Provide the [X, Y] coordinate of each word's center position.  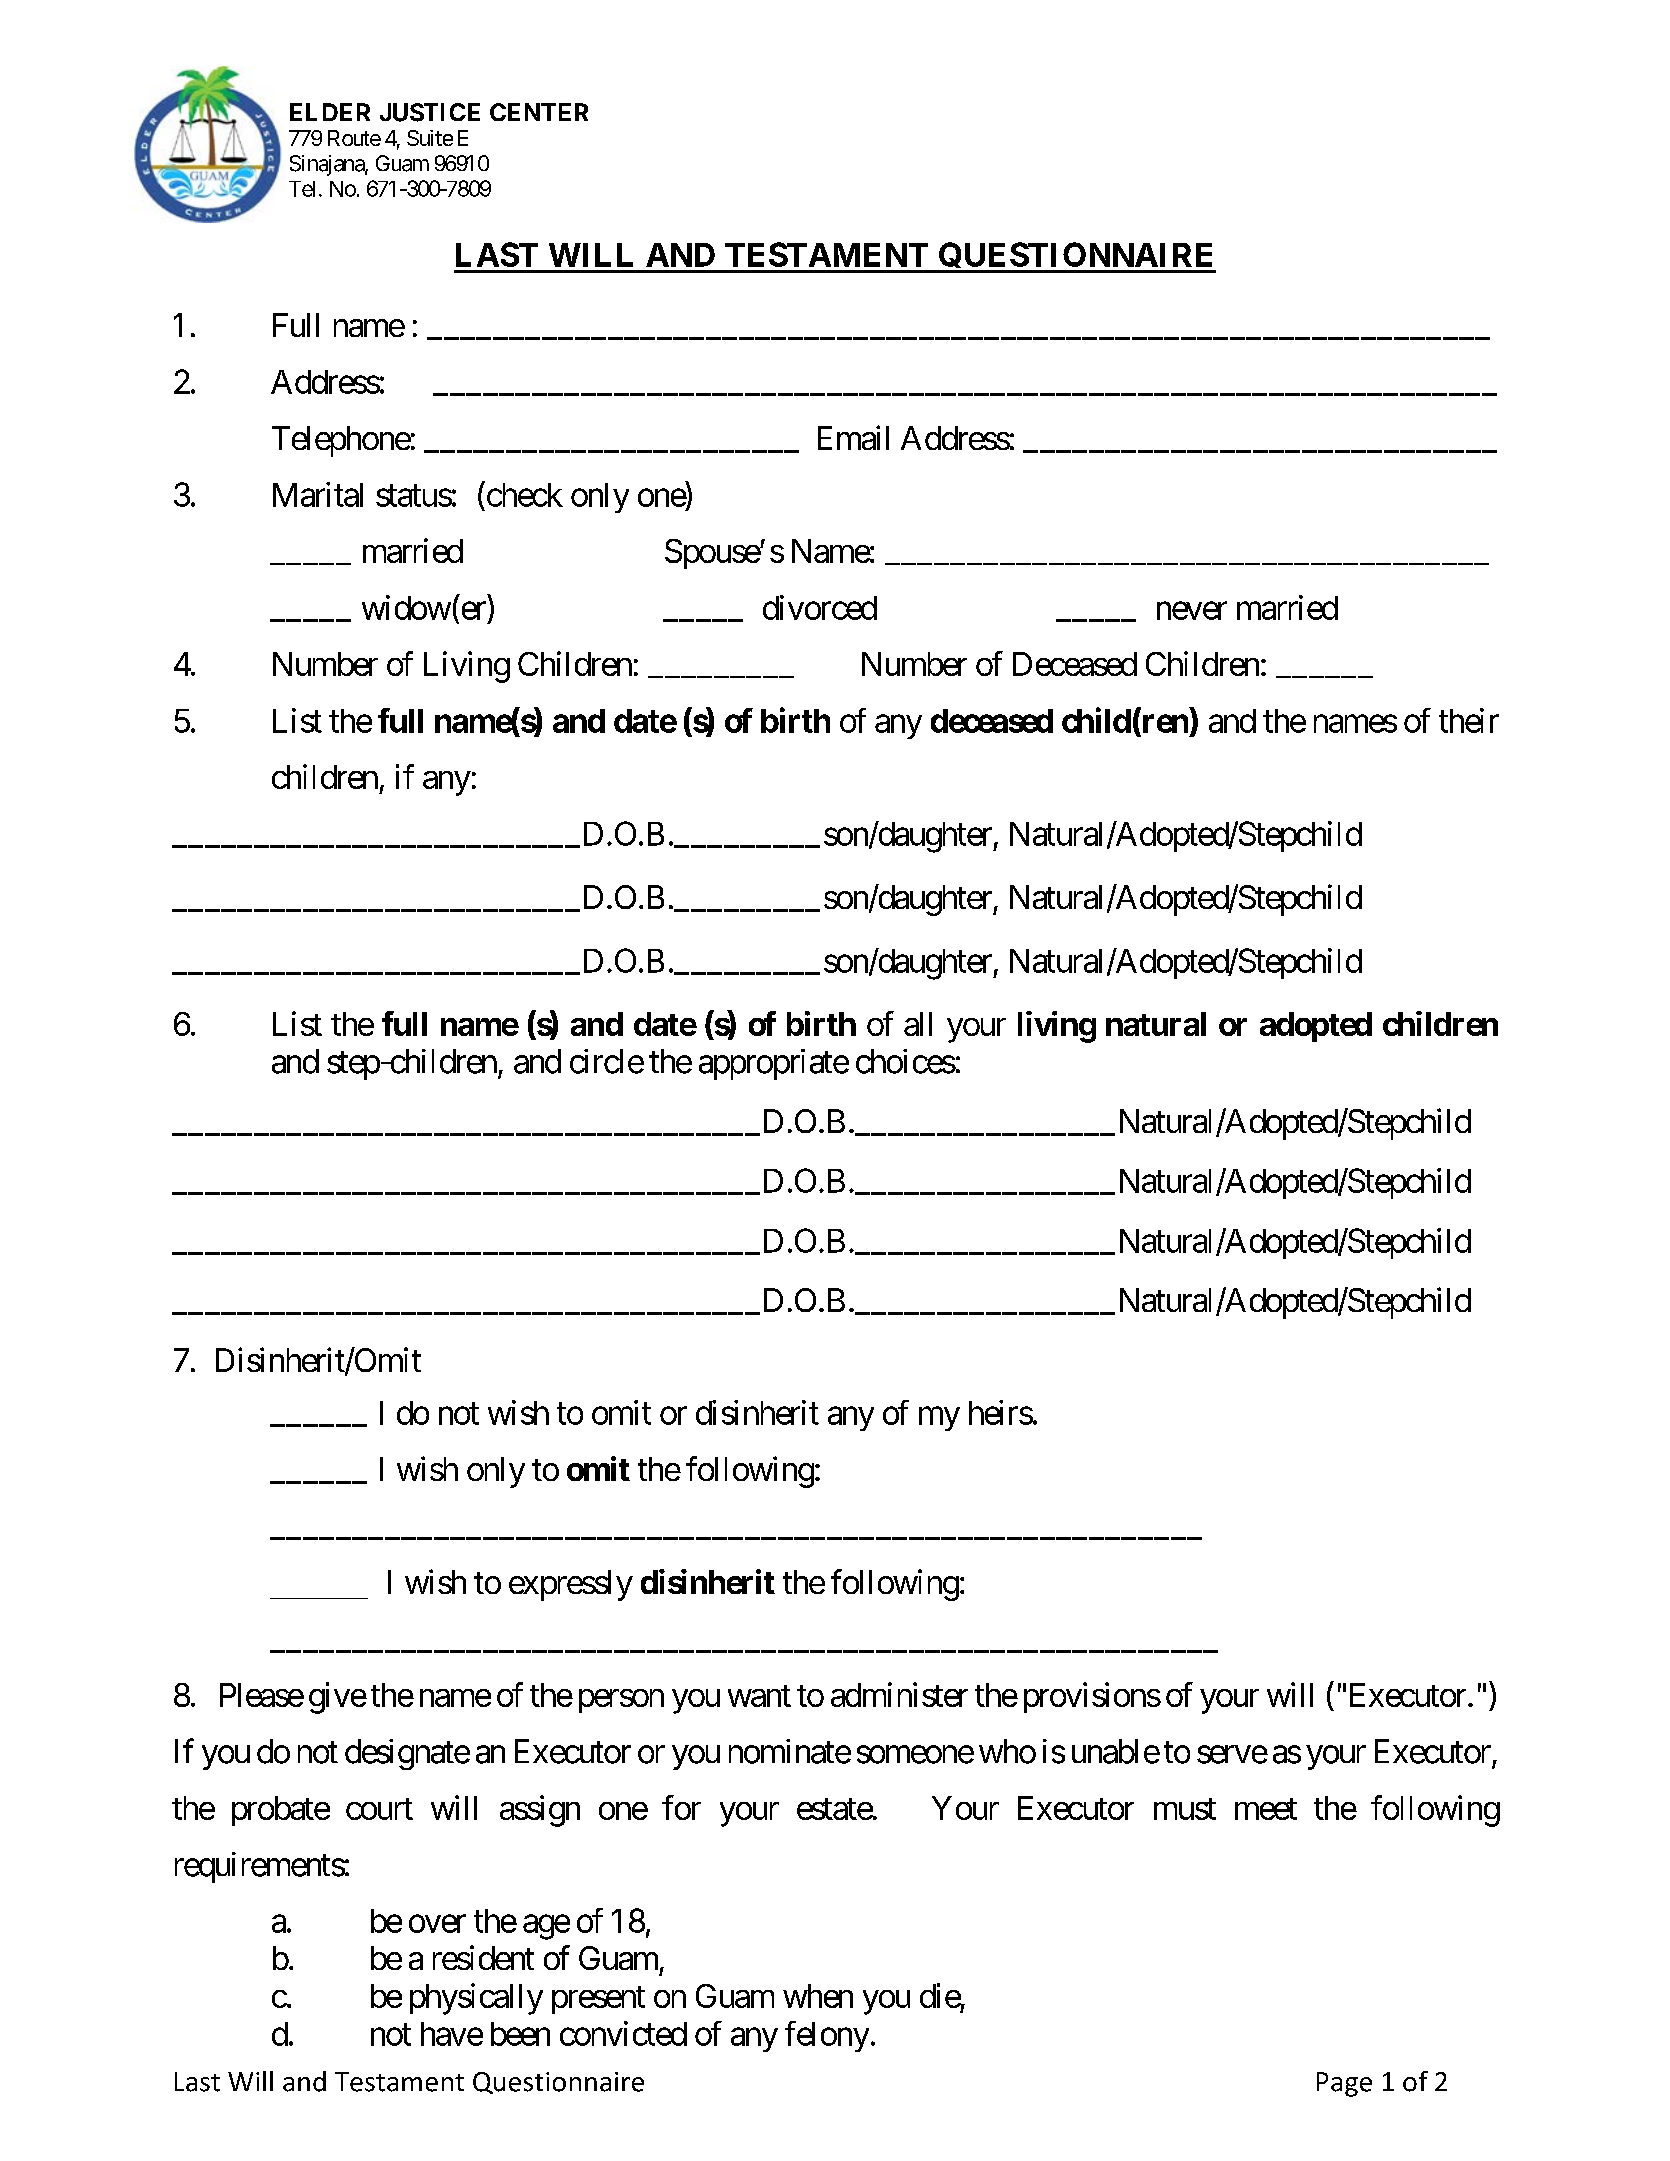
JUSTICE [430, 112]
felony [827, 2036]
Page [1344, 2084]
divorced [820, 607]
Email [853, 437]
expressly [571, 1585]
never [1192, 611]
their [1469, 720]
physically [476, 1999]
